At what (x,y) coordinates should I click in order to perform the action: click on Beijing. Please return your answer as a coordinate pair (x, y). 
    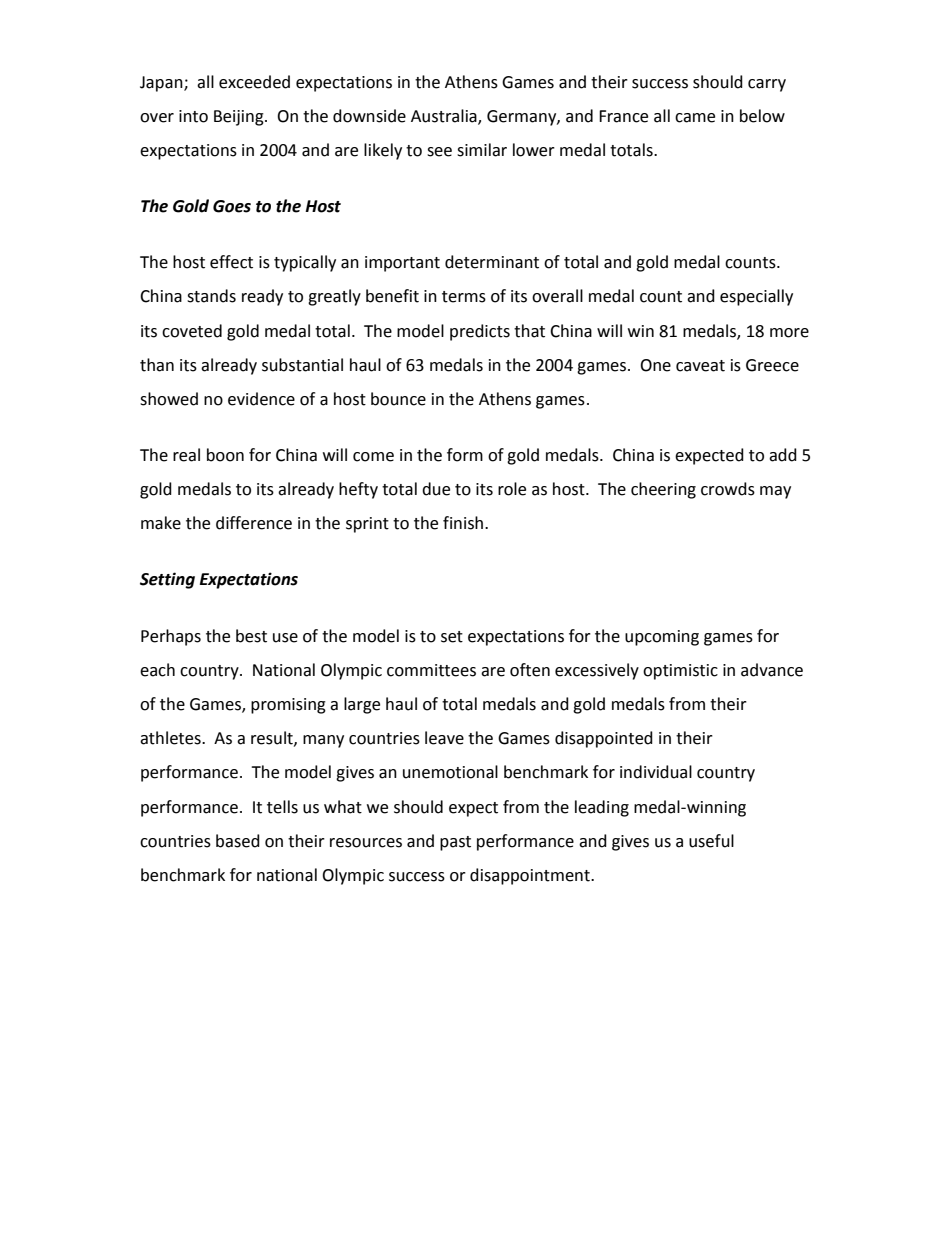
    Looking at the image, I should click on (240, 118).
